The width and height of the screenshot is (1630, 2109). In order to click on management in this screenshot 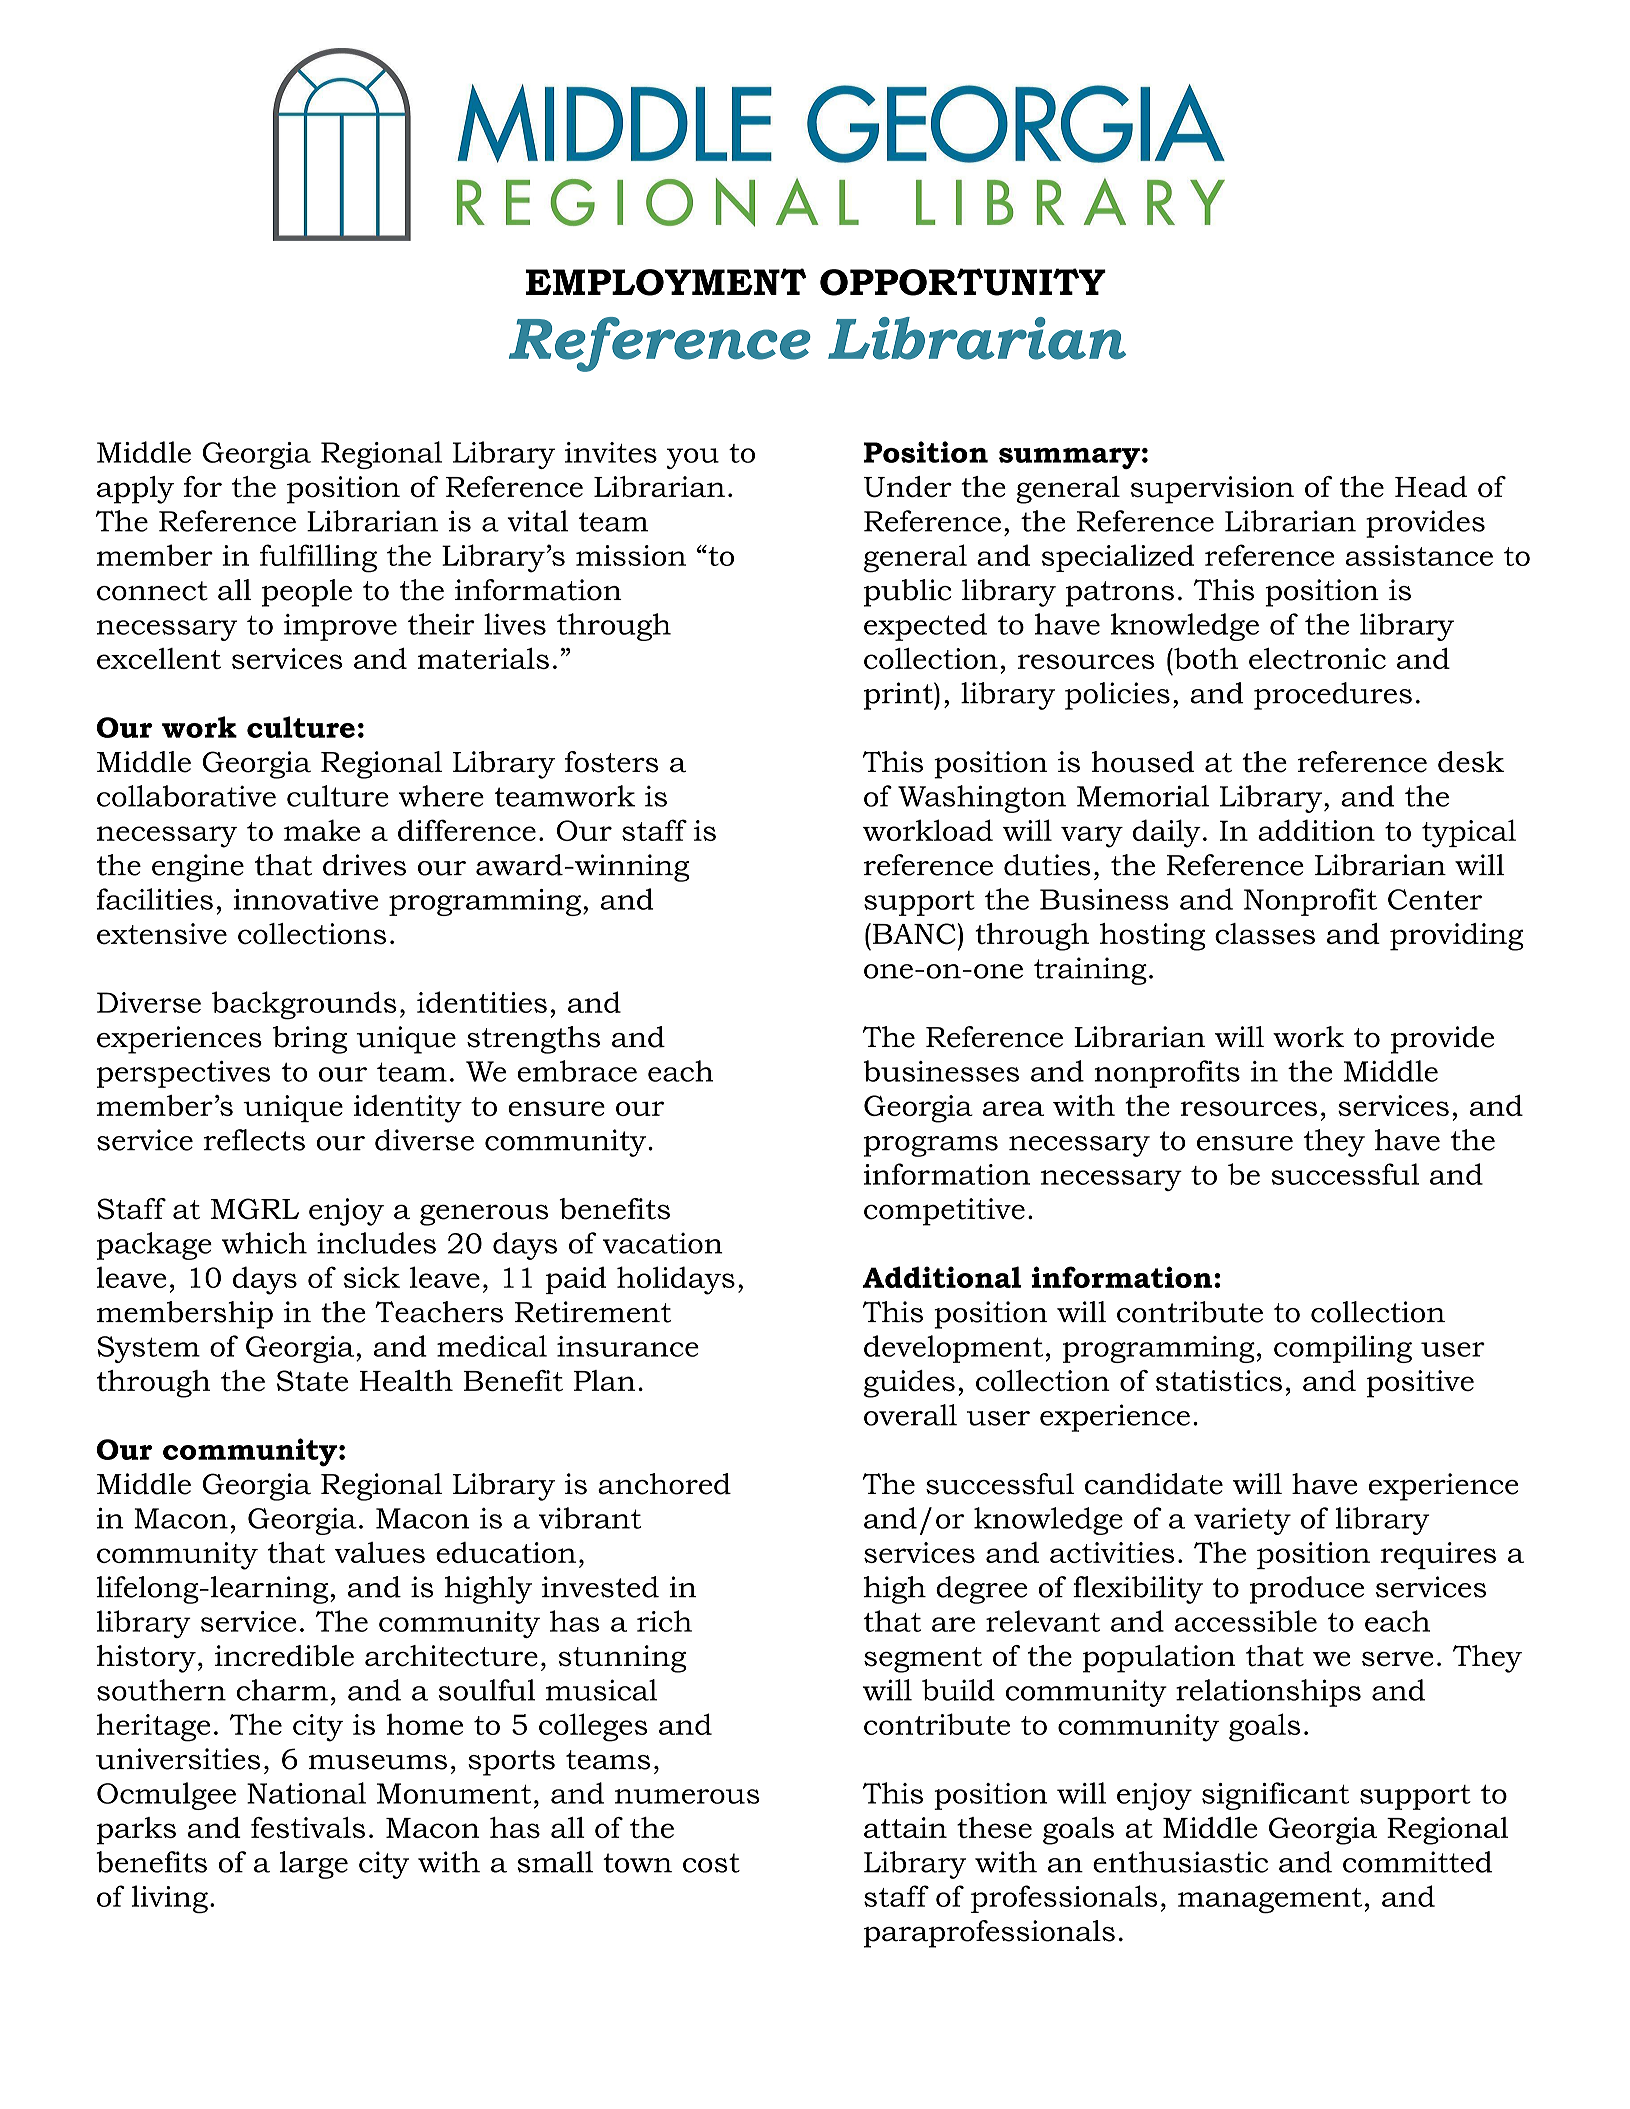, I will do `click(1270, 1901)`.
